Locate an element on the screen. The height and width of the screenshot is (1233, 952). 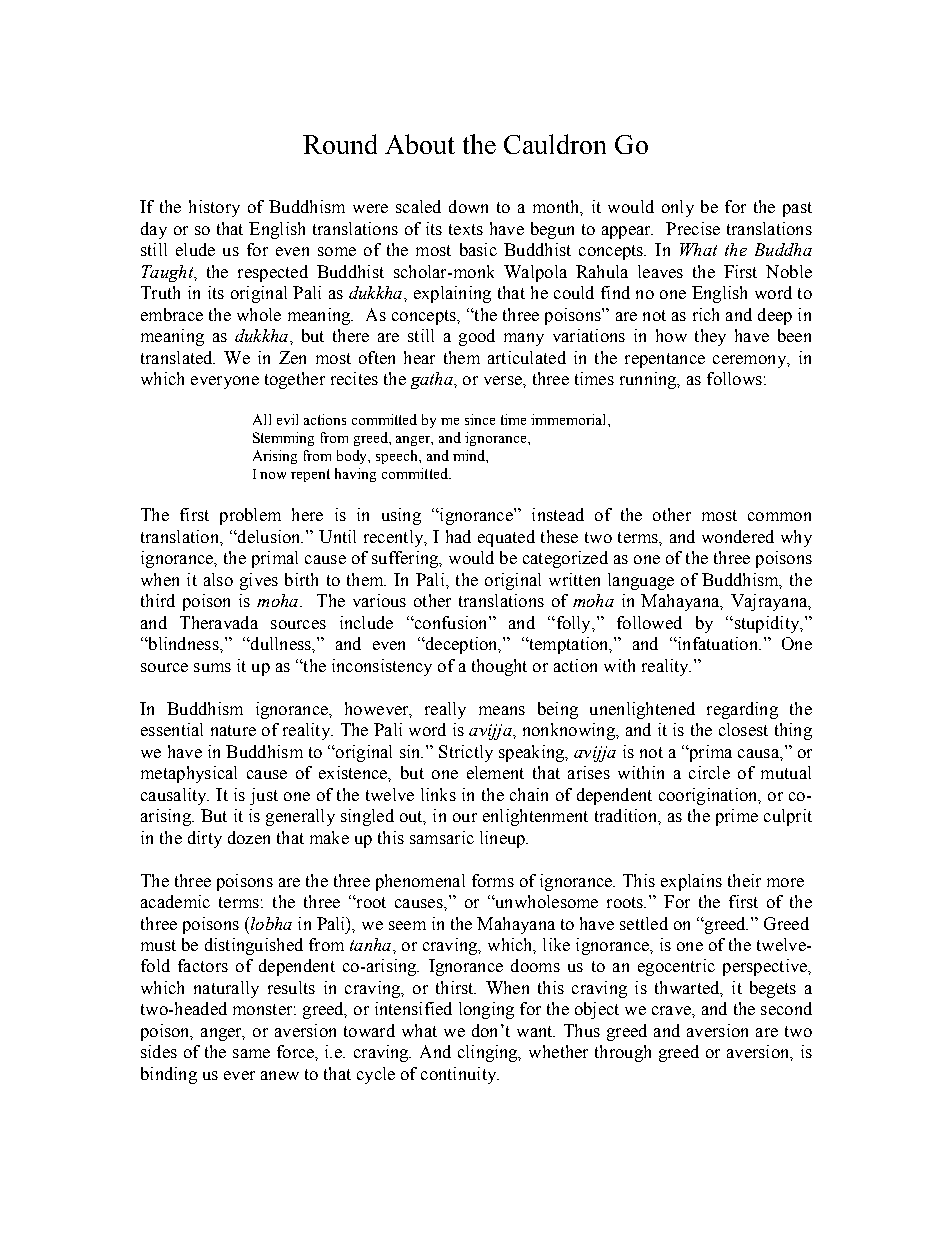
deception is located at coordinates (461, 645).
